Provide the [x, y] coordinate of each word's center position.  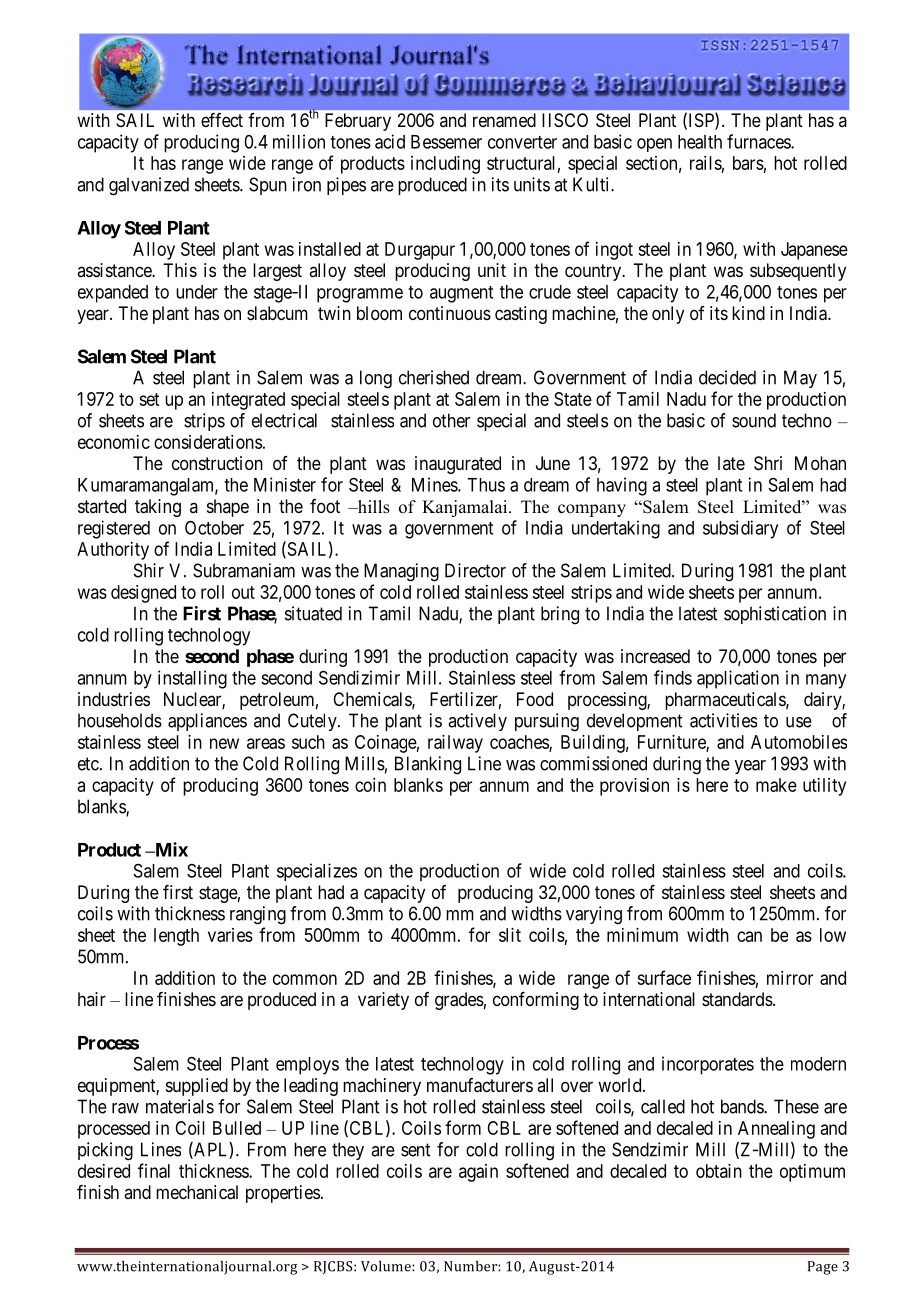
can [749, 936]
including [445, 165]
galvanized [149, 186]
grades [459, 1001]
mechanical [197, 1192]
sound [754, 420]
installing [192, 679]
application [738, 679]
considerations [208, 442]
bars [748, 163]
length [176, 937]
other [451, 420]
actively [477, 722]
